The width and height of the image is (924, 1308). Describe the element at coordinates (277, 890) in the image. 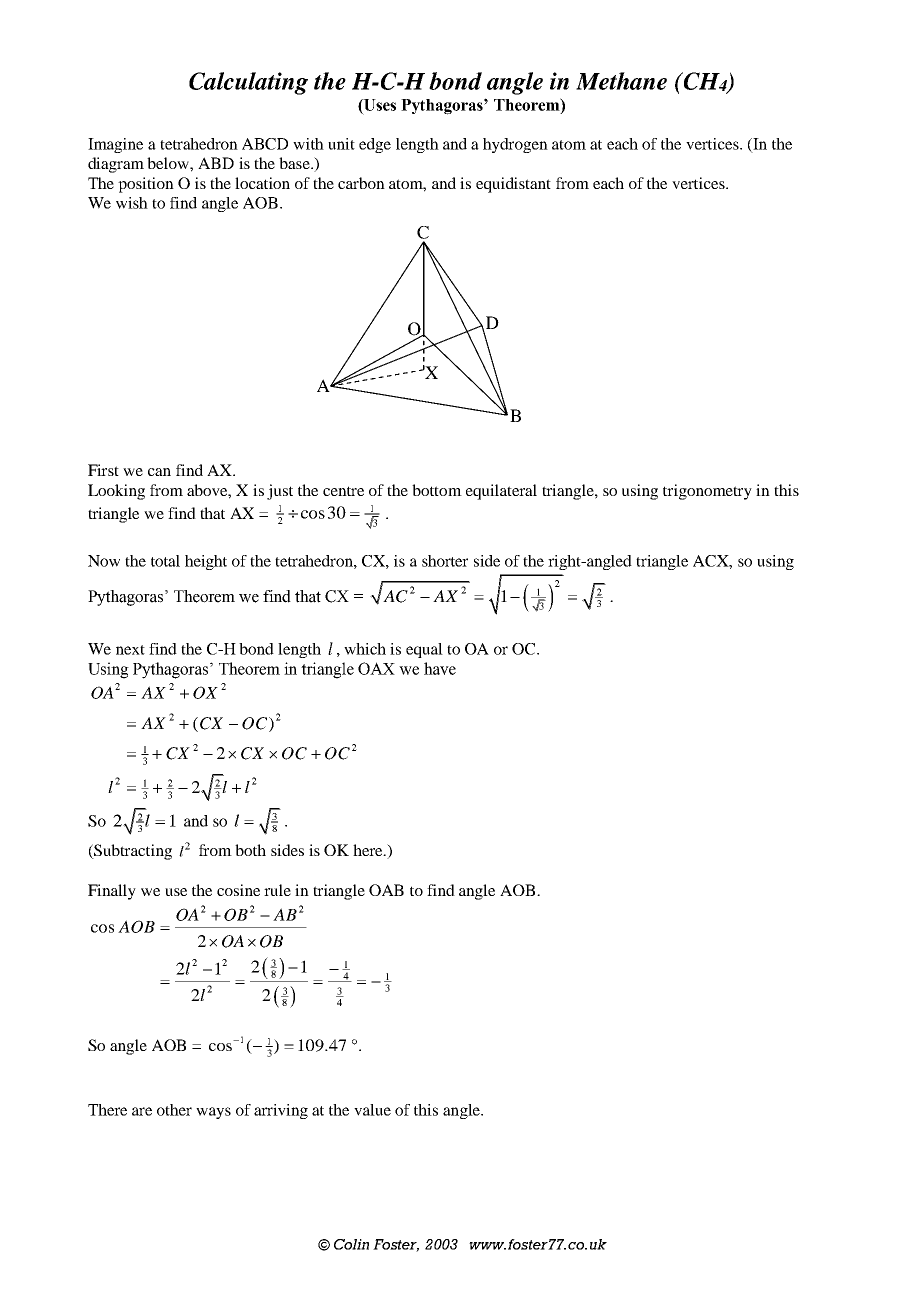

I see `rule` at that location.
